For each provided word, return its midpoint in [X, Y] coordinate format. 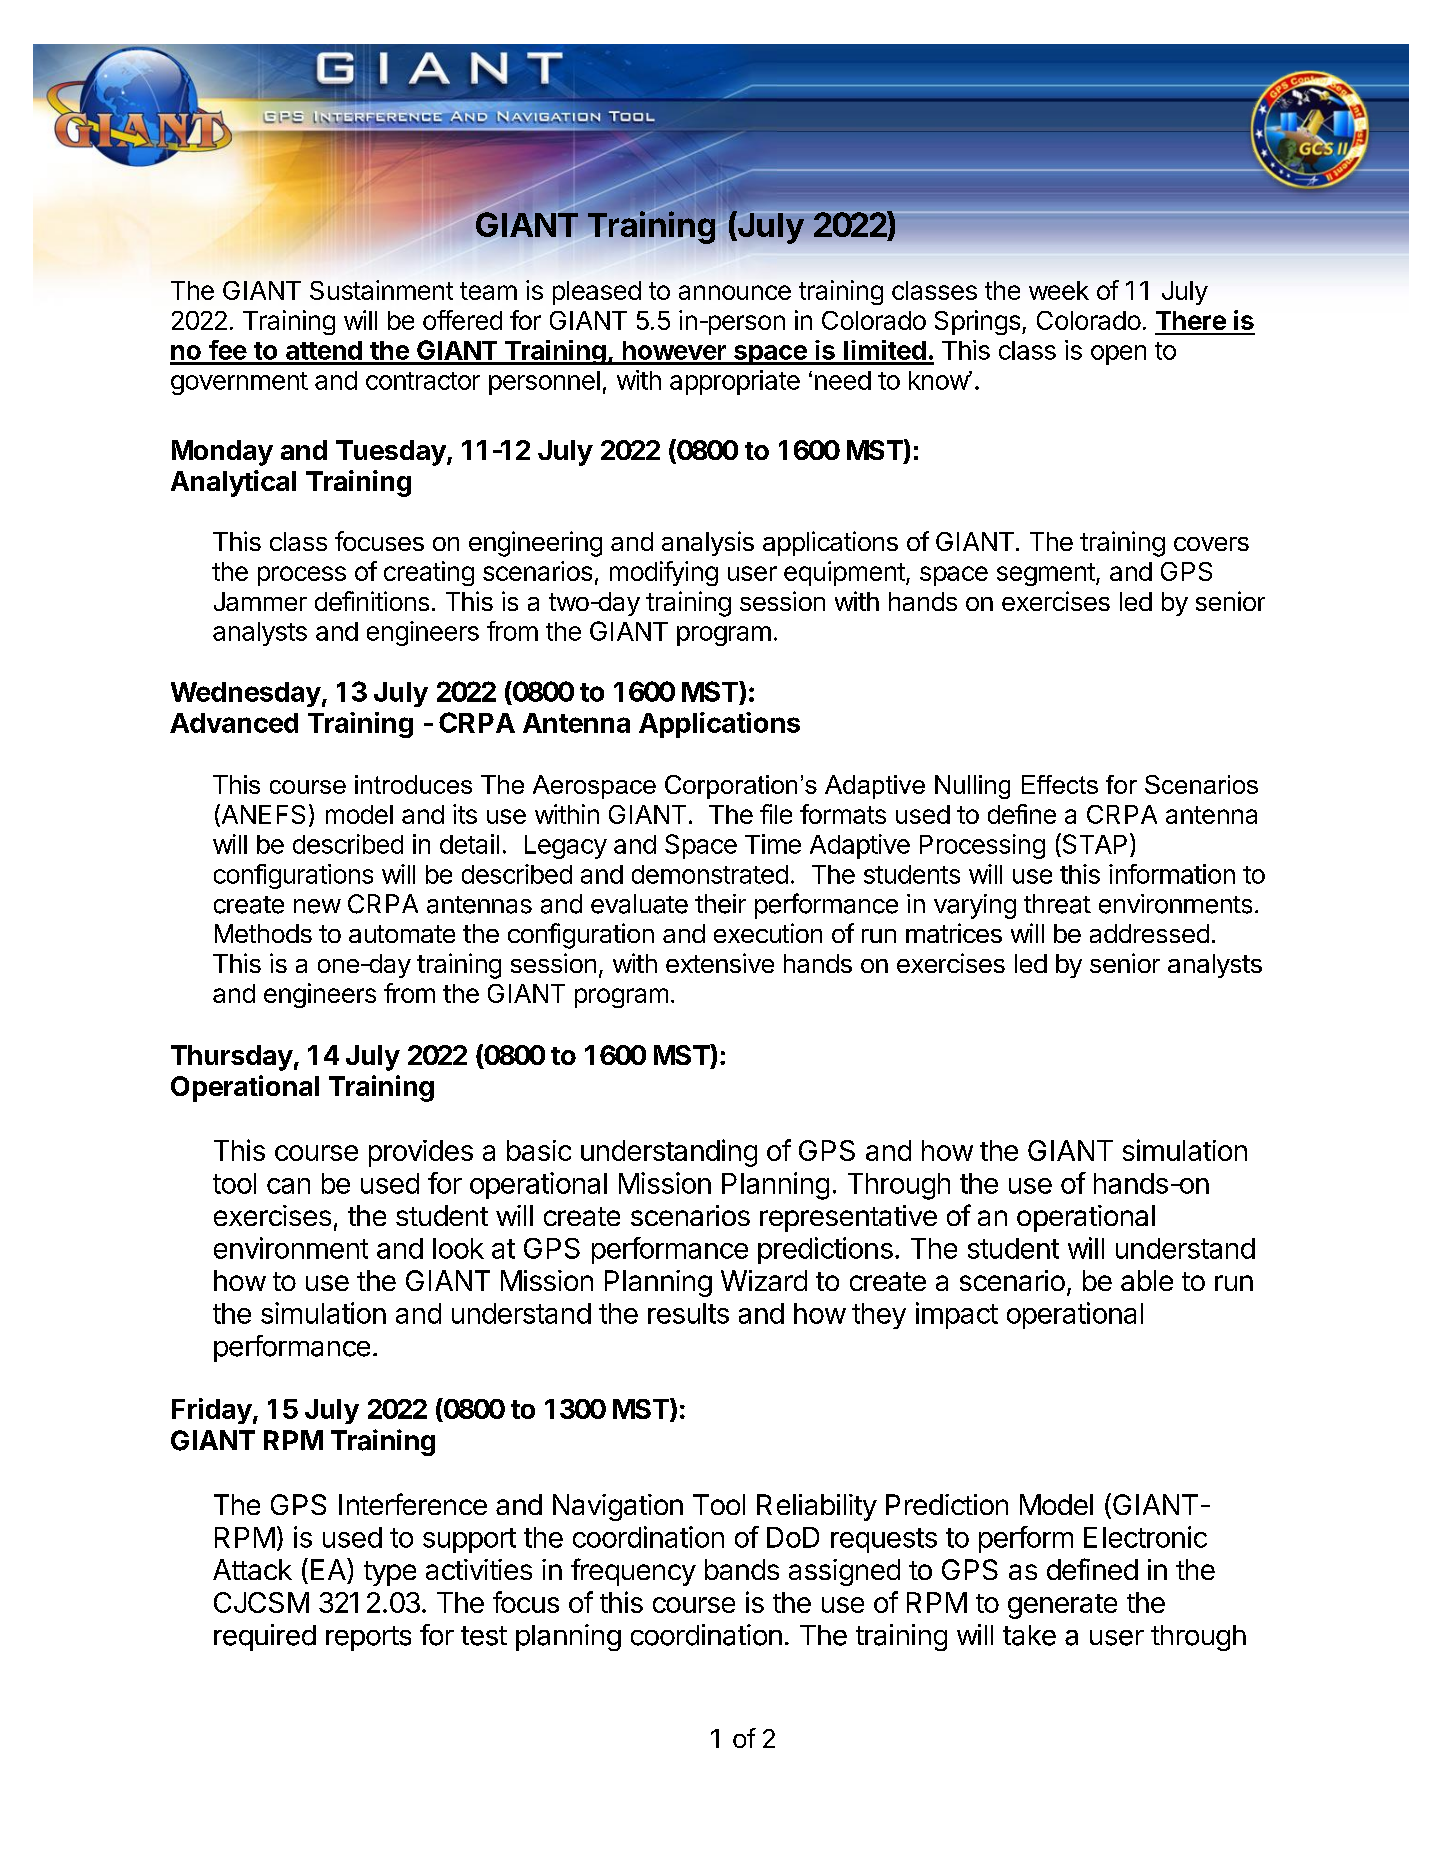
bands [742, 1569]
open [1118, 355]
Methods [263, 933]
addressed [1149, 933]
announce [735, 292]
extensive [720, 963]
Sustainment [381, 290]
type [390, 1573]
